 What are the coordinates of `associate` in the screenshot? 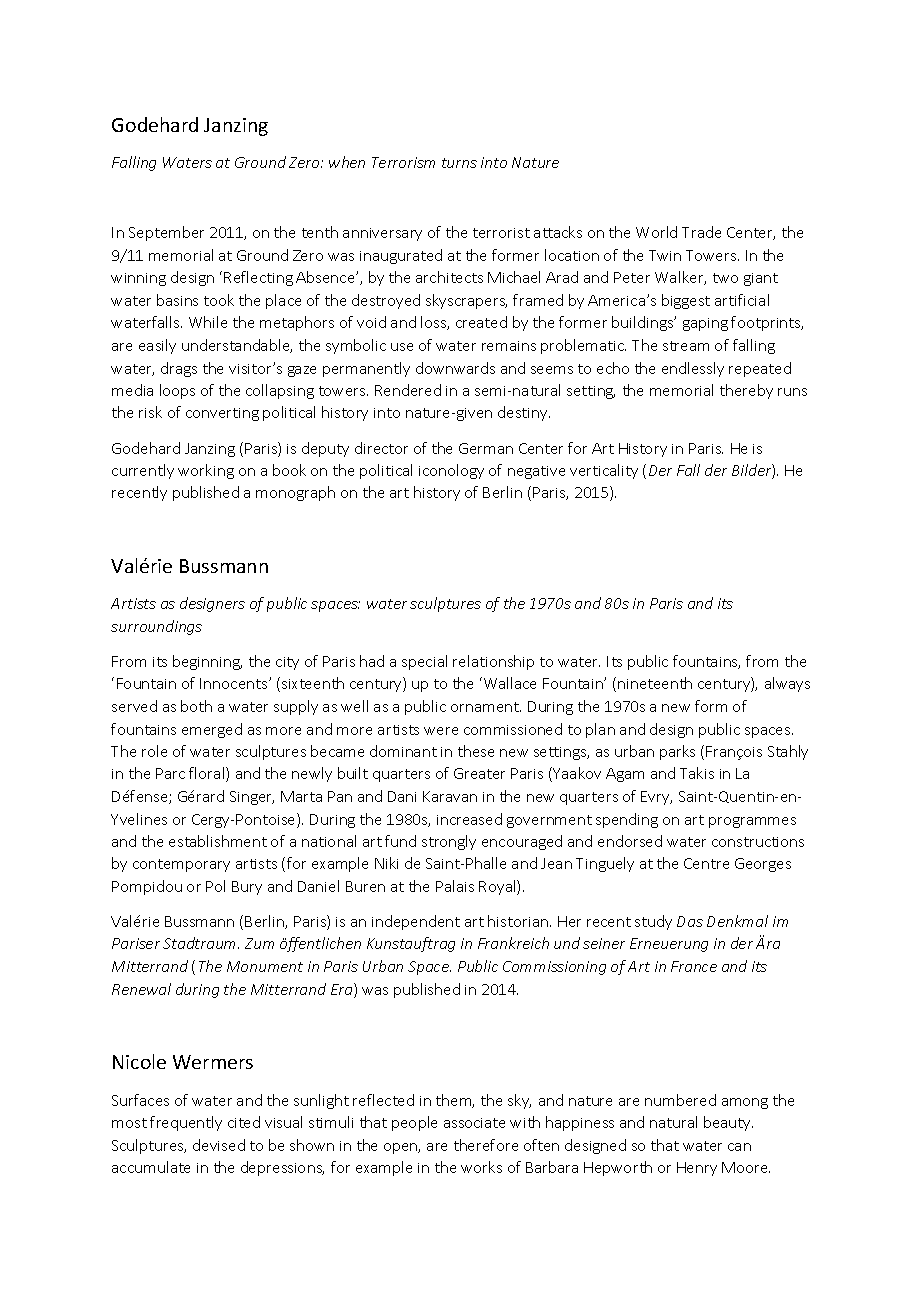 It's located at (474, 1123).
